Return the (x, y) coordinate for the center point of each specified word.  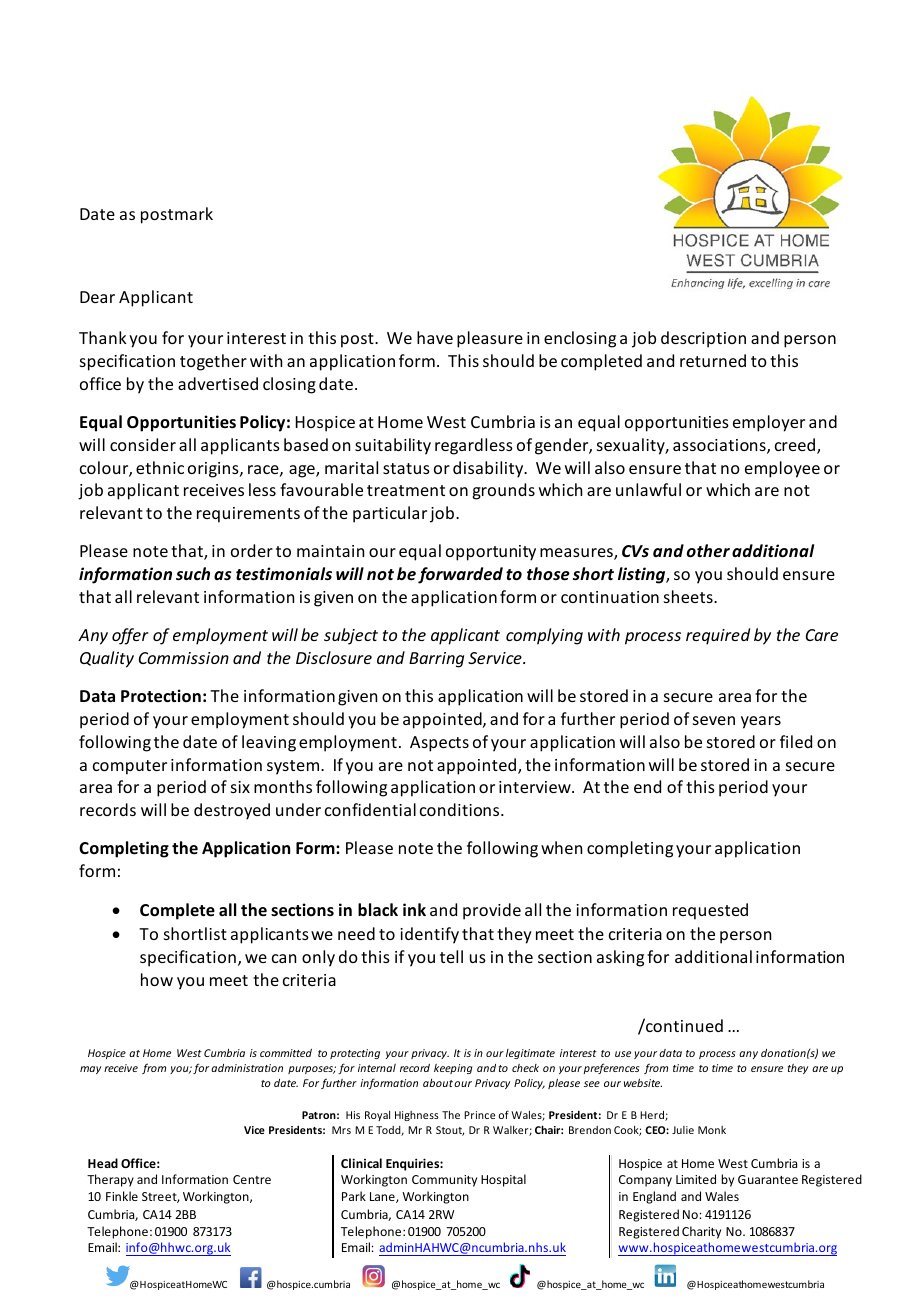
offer (130, 636)
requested (710, 911)
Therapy (110, 1180)
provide (492, 911)
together (213, 362)
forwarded (460, 575)
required (718, 636)
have (435, 337)
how (157, 979)
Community (444, 1181)
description (703, 339)
